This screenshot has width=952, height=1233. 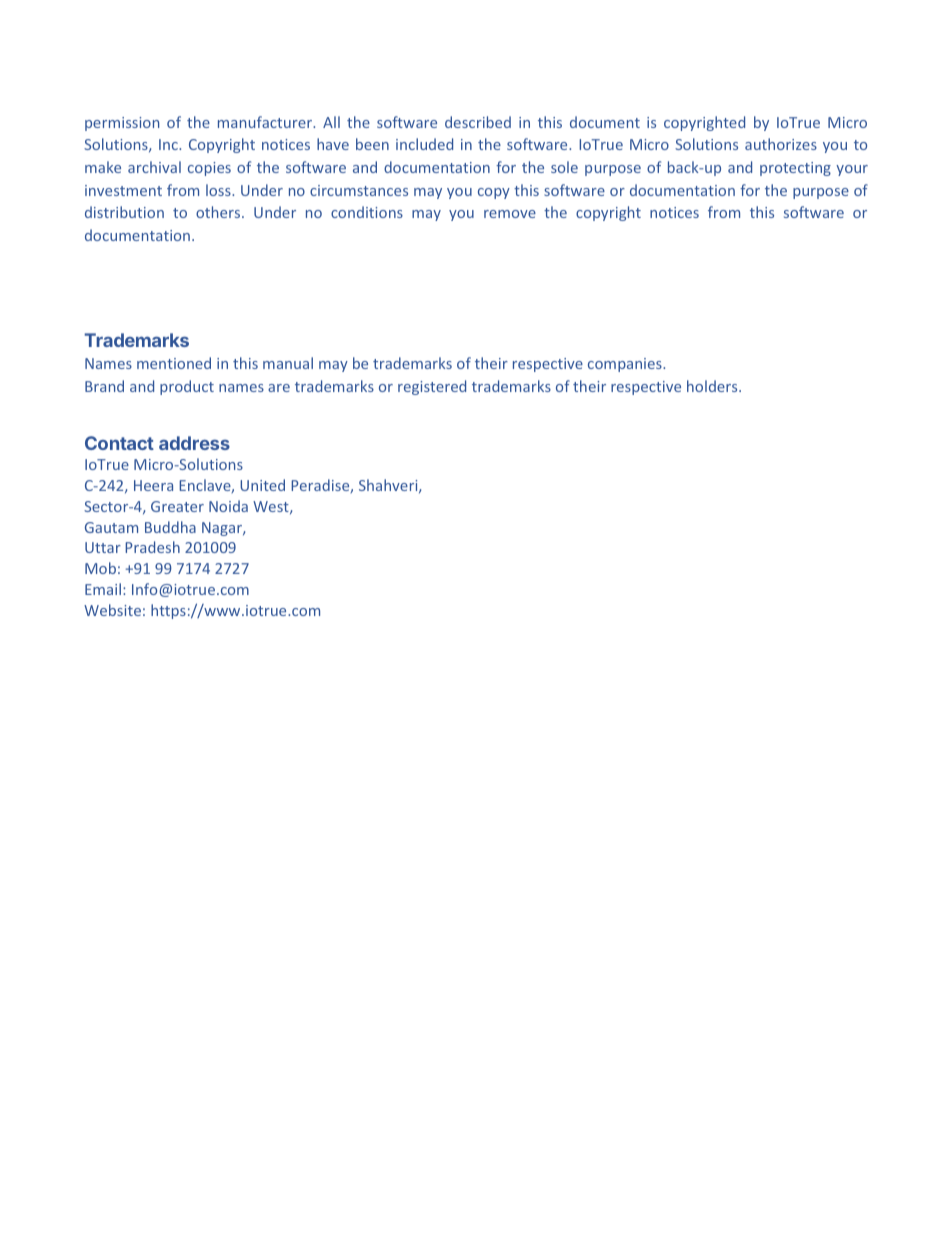 I want to click on authorizes, so click(x=781, y=144).
